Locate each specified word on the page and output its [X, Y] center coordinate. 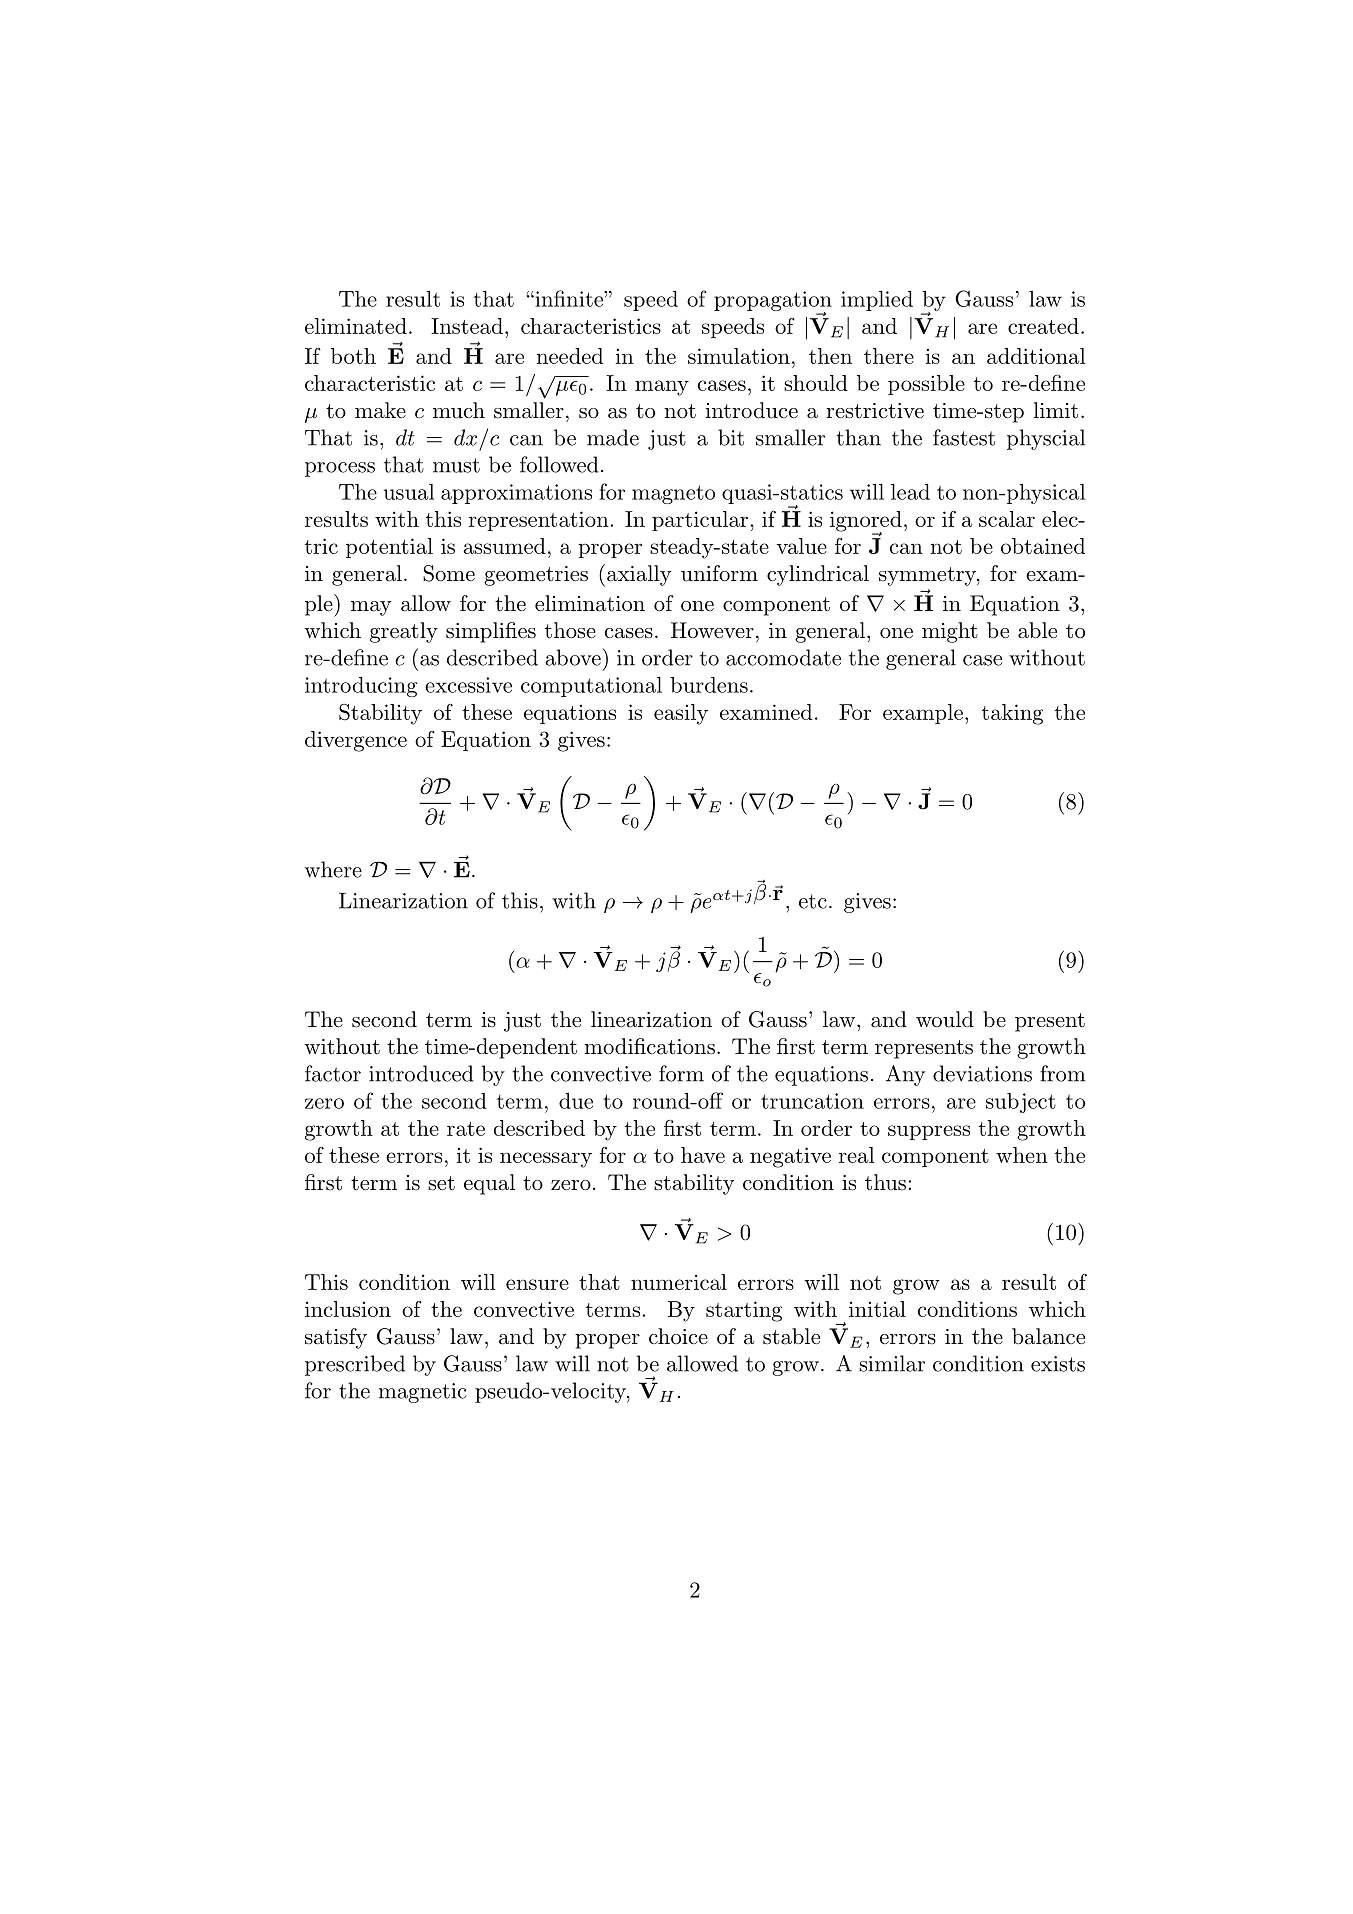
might [950, 632]
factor [333, 1073]
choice [678, 1336]
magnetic [423, 1393]
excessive [468, 685]
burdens [709, 685]
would [945, 1019]
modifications [649, 1046]
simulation [739, 356]
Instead [467, 326]
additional [1036, 356]
